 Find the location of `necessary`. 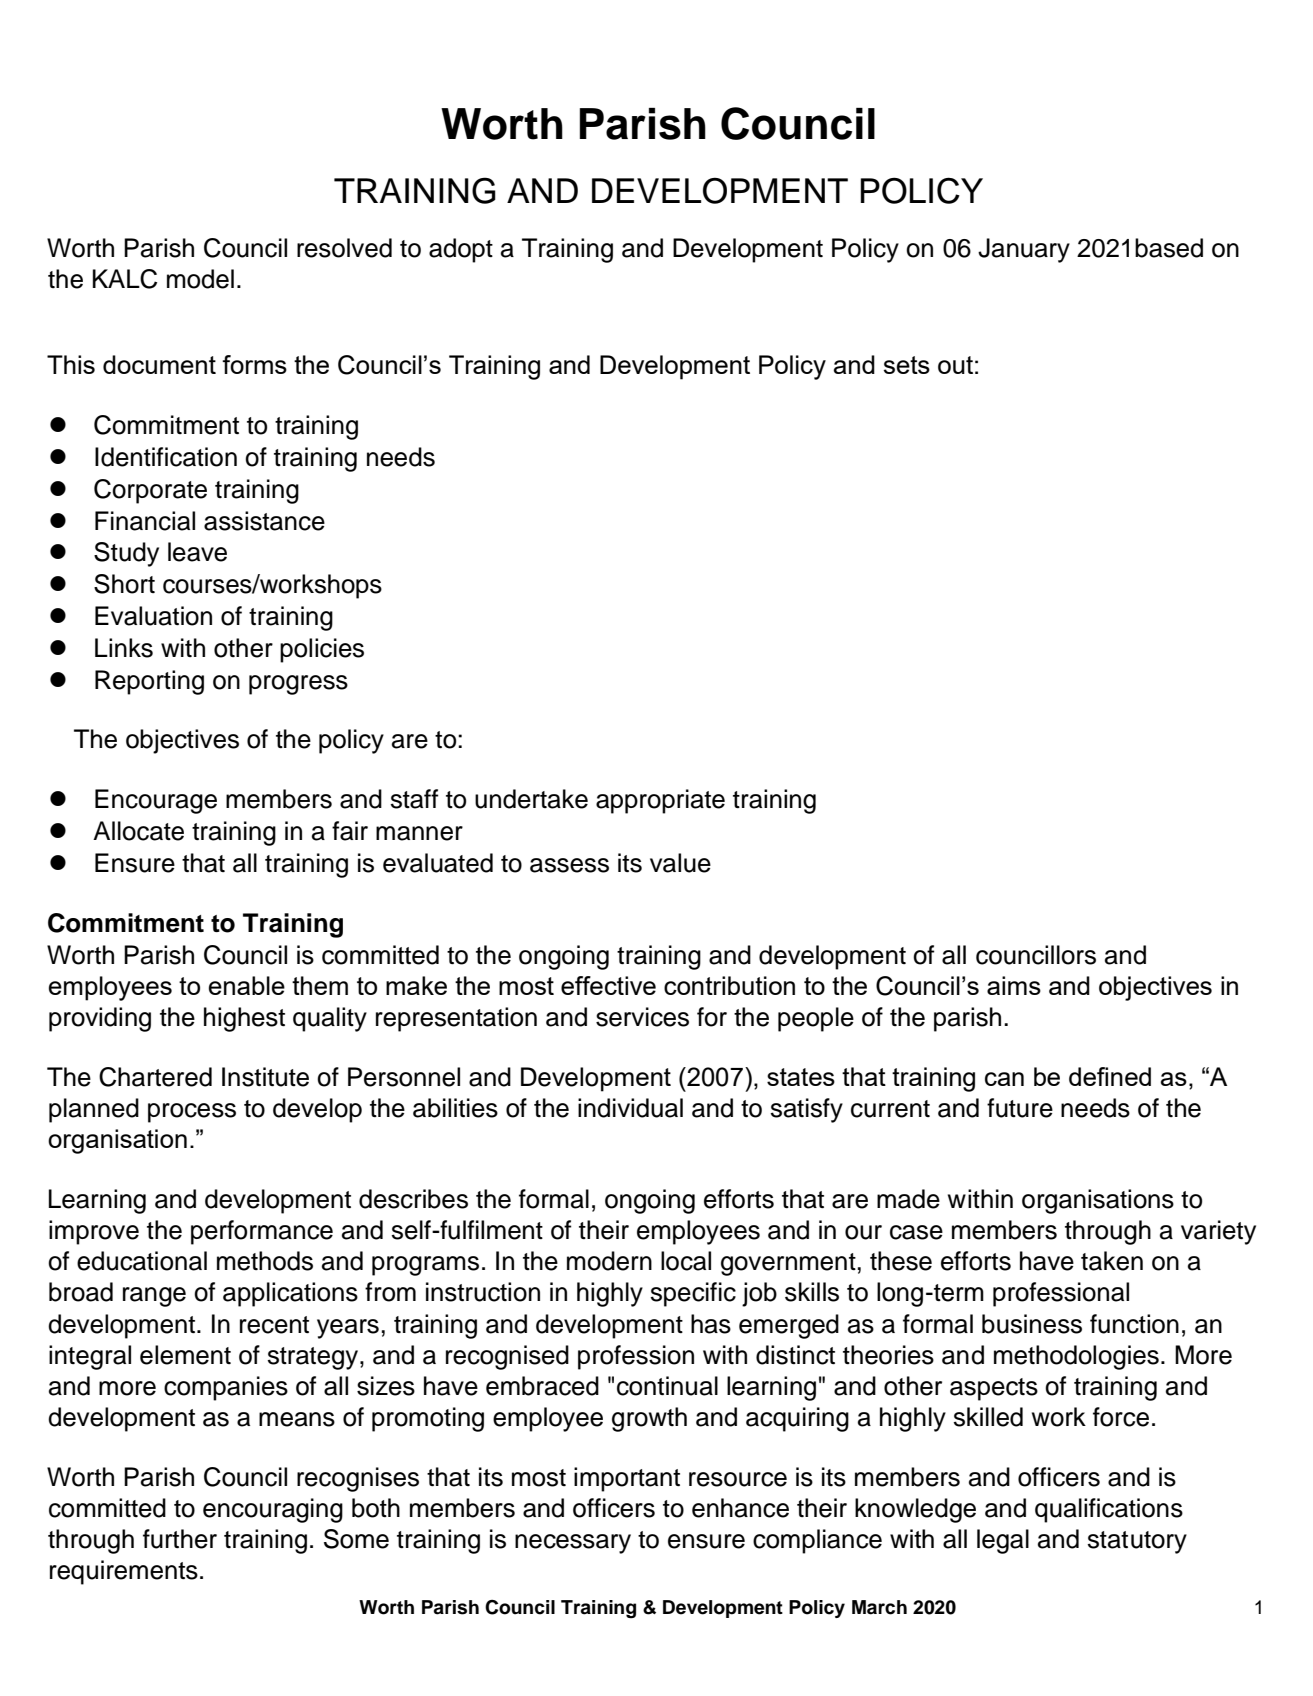

necessary is located at coordinates (573, 1544).
